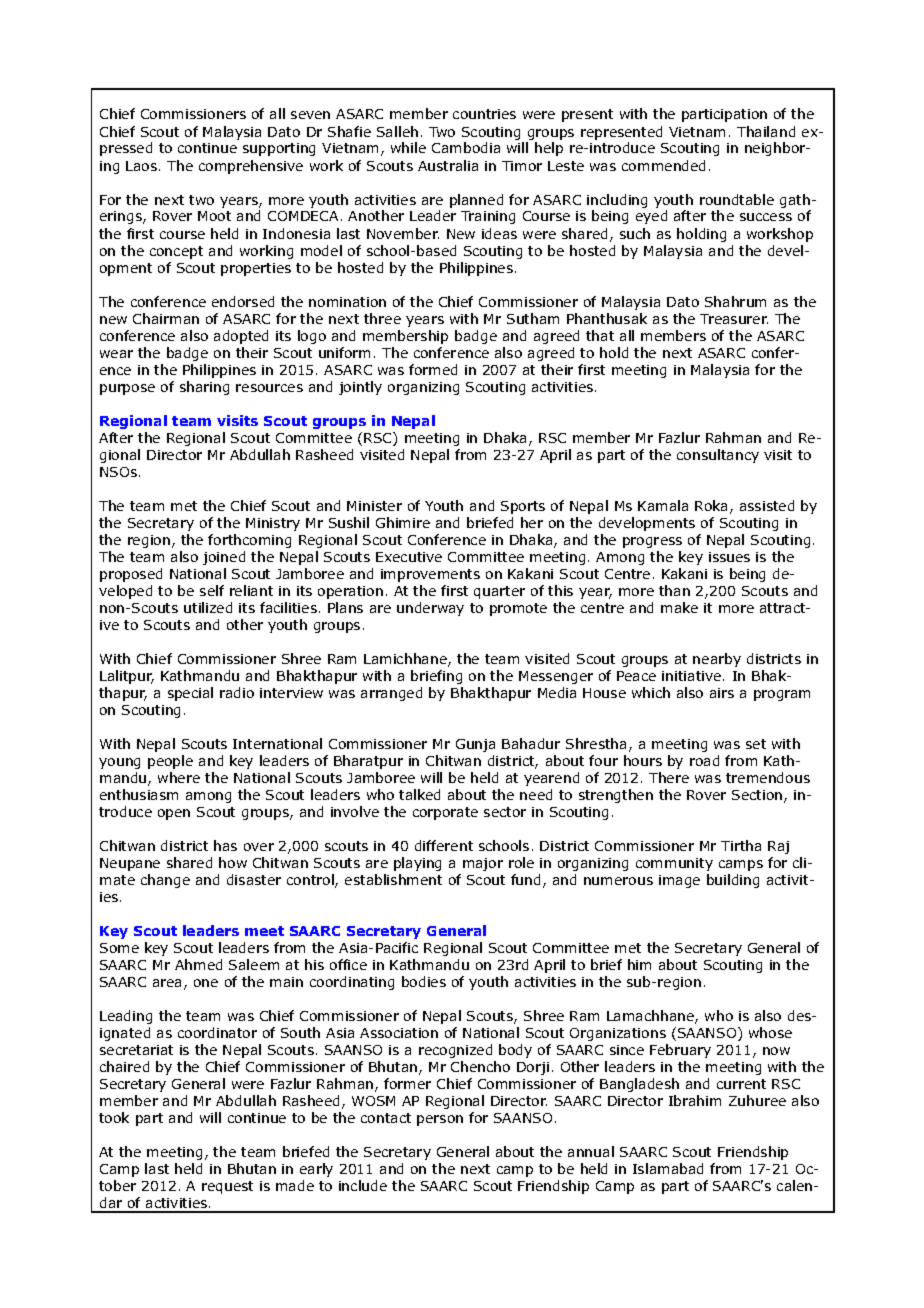 This screenshot has width=924, height=1308. Describe the element at coordinates (440, 1120) in the screenshot. I see `person` at that location.
